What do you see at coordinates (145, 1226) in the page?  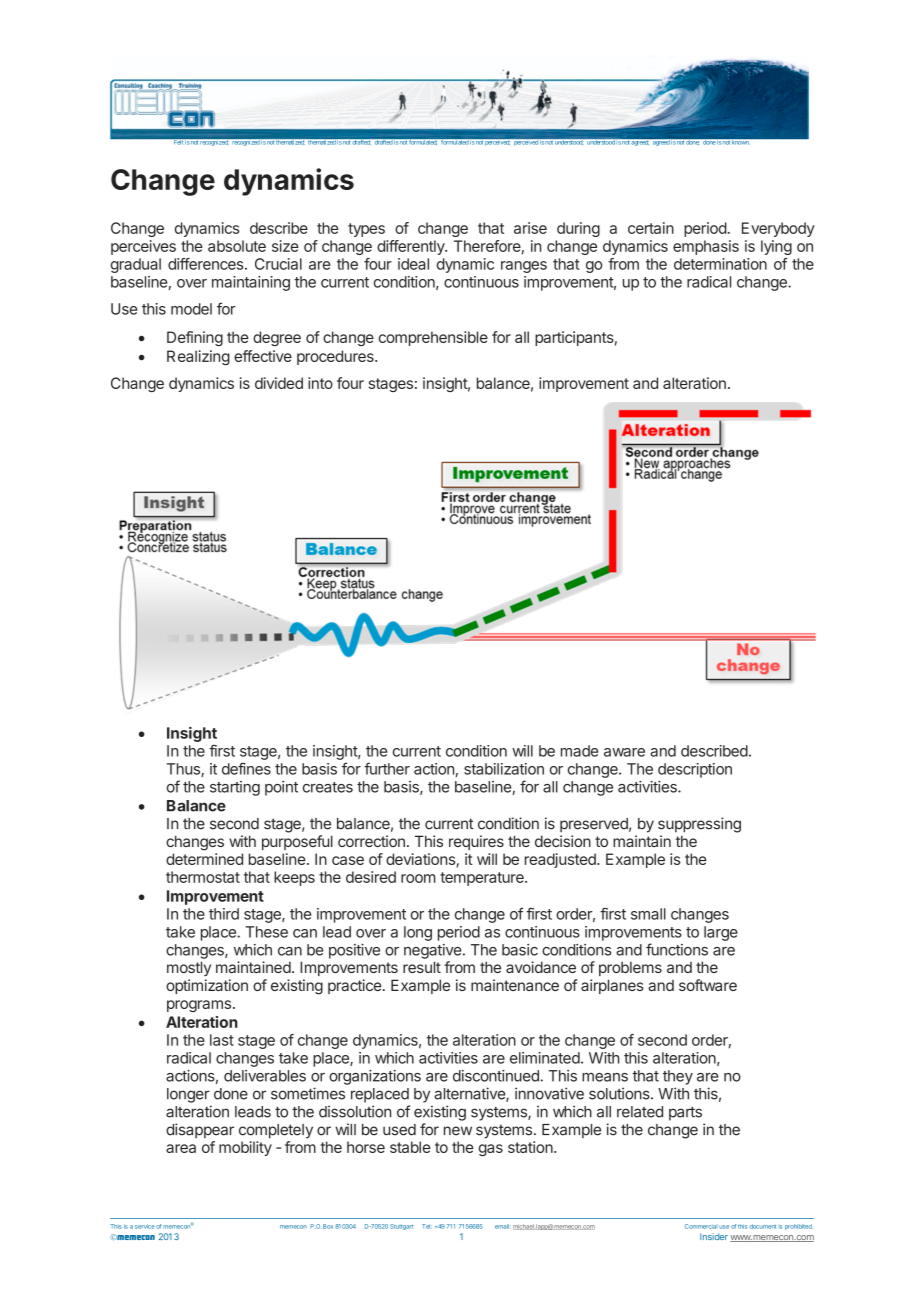 I see `service` at bounding box center [145, 1226].
